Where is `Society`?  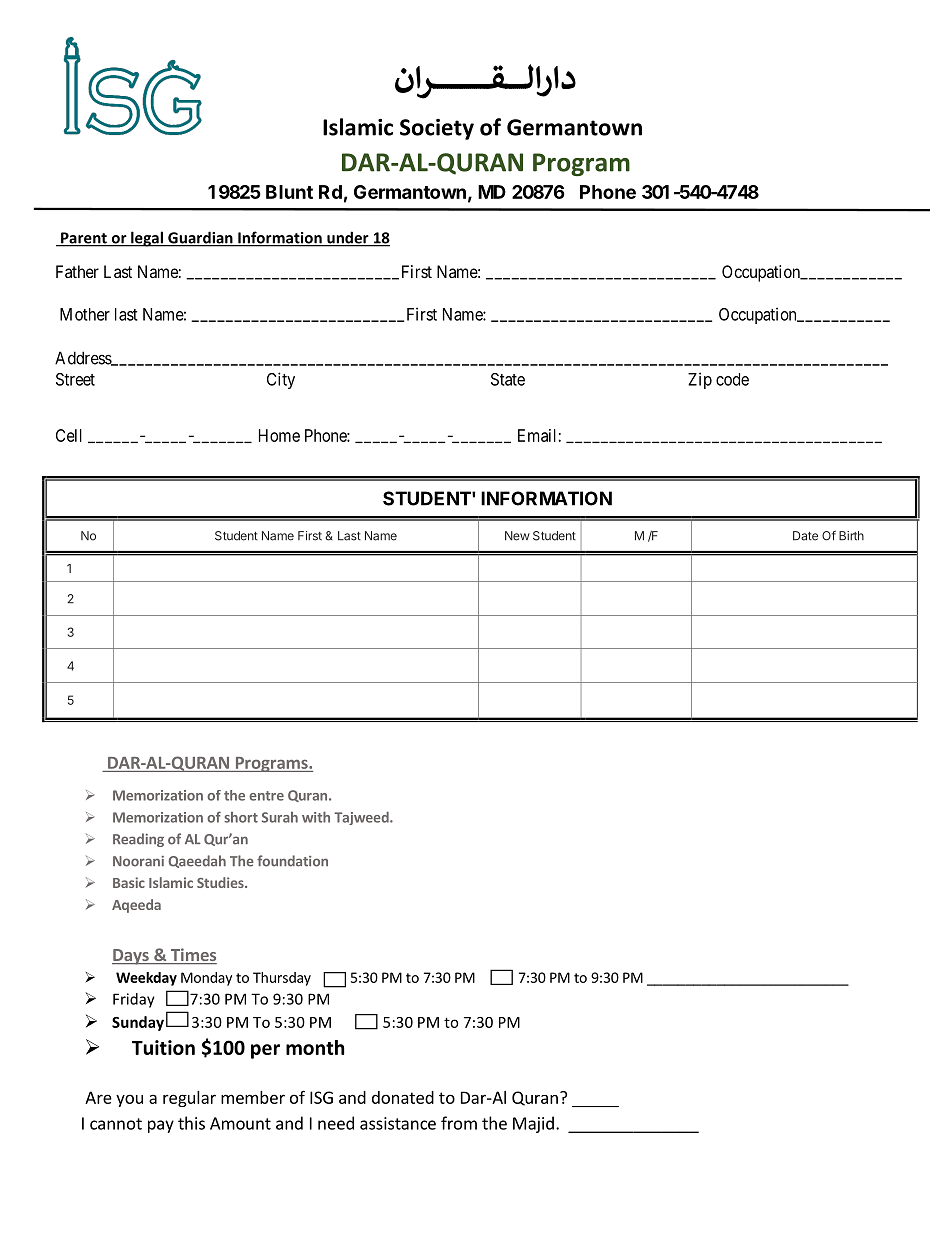
Society is located at coordinates (437, 129).
